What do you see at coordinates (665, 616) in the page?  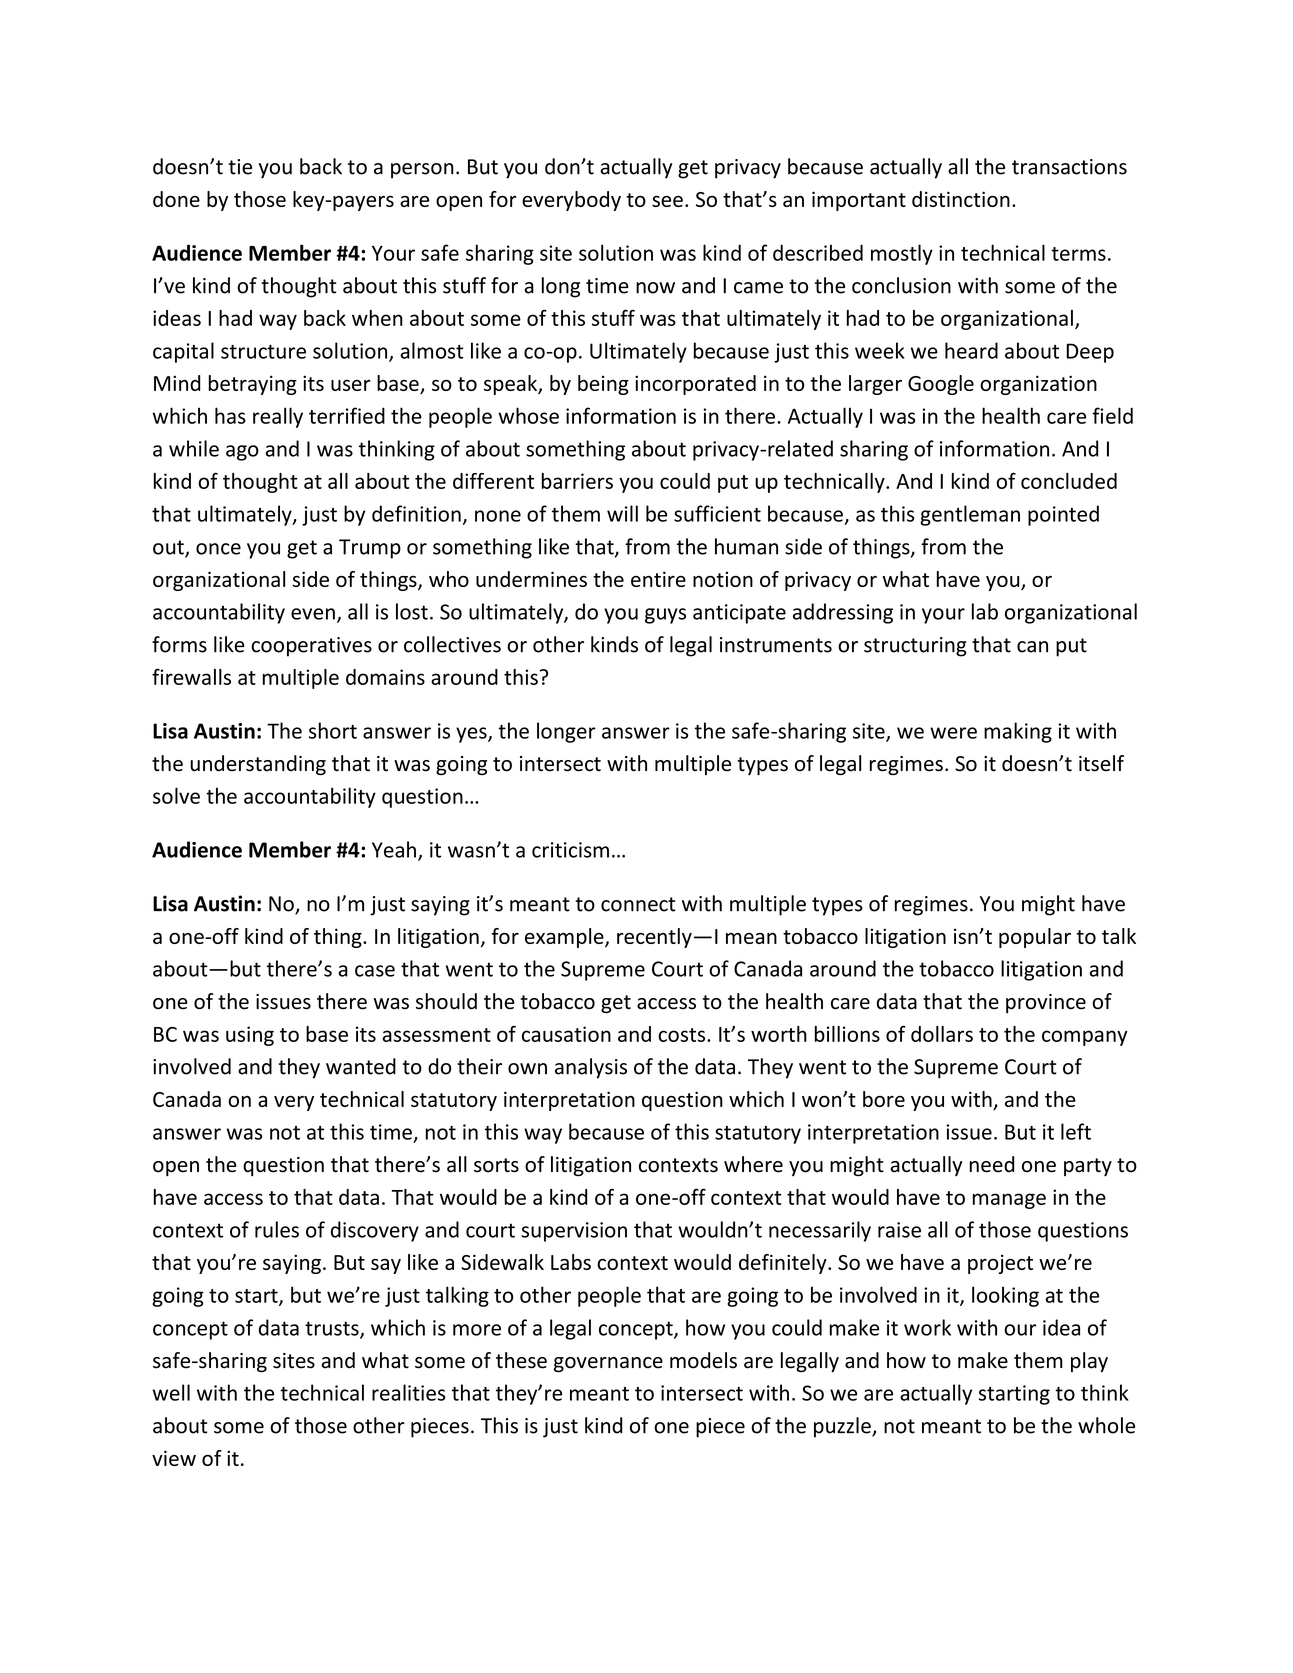 I see `guys` at bounding box center [665, 616].
